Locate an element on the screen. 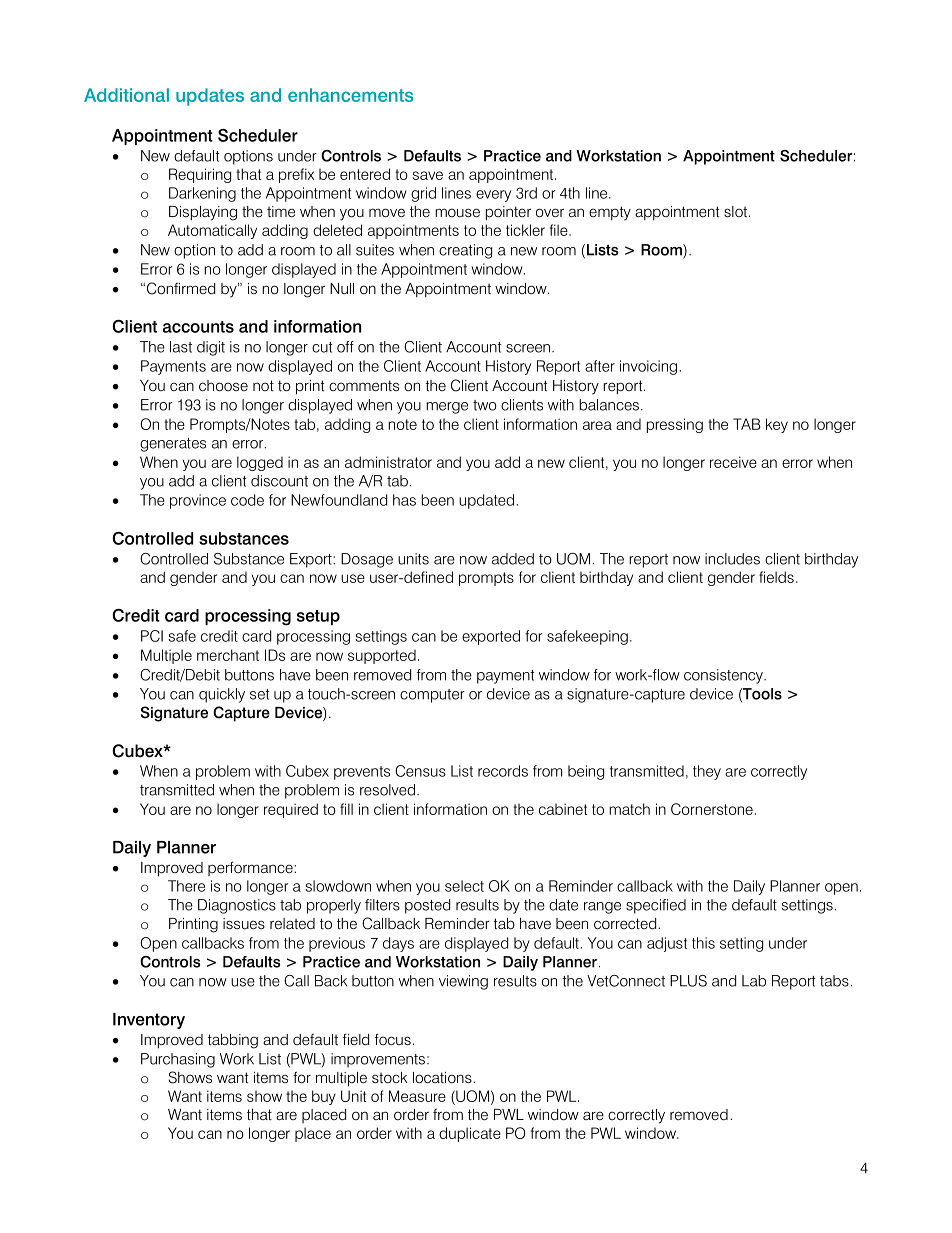 This screenshot has height=1233, width=952. includes is located at coordinates (732, 559).
